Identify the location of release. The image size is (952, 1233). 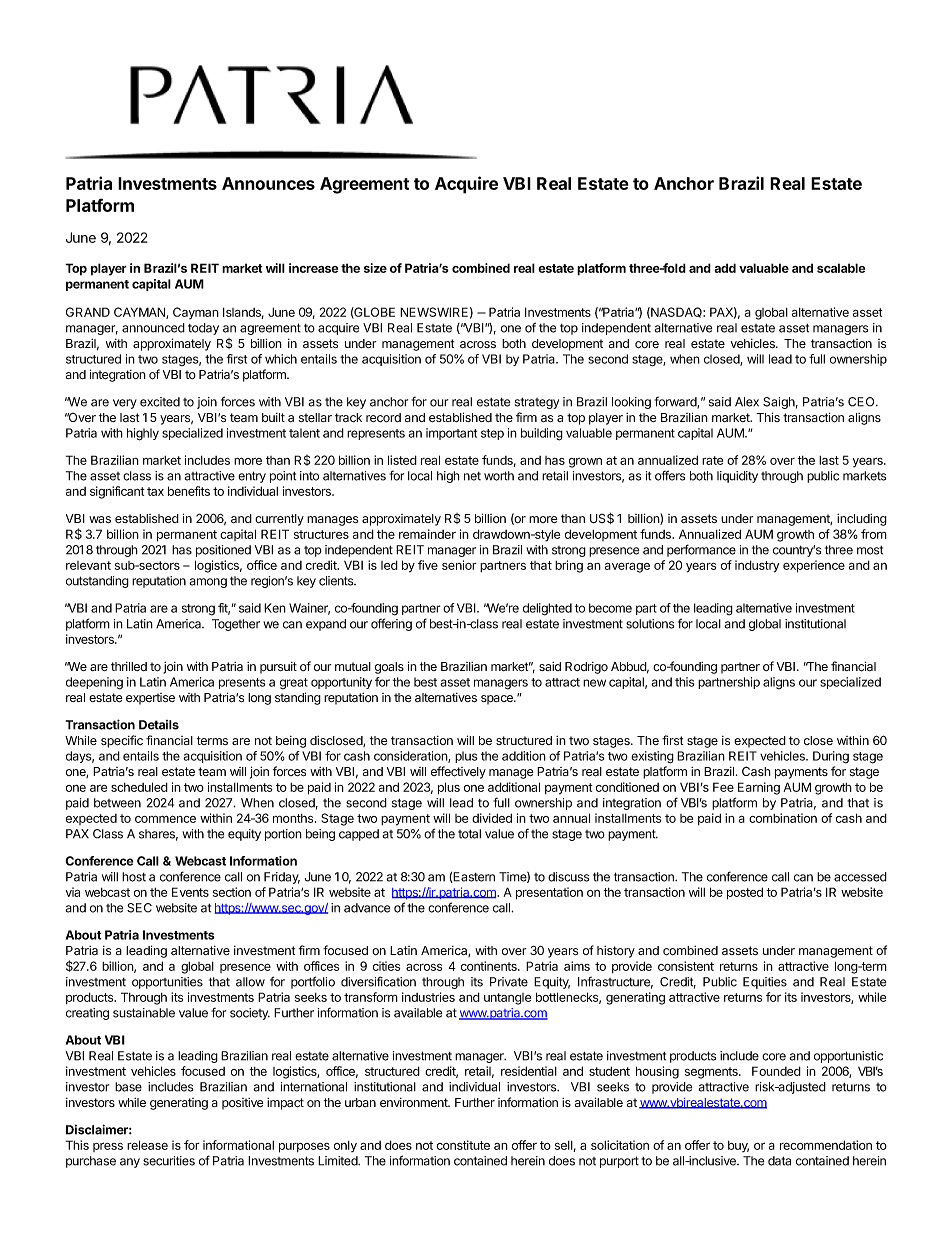
(147, 1145).
